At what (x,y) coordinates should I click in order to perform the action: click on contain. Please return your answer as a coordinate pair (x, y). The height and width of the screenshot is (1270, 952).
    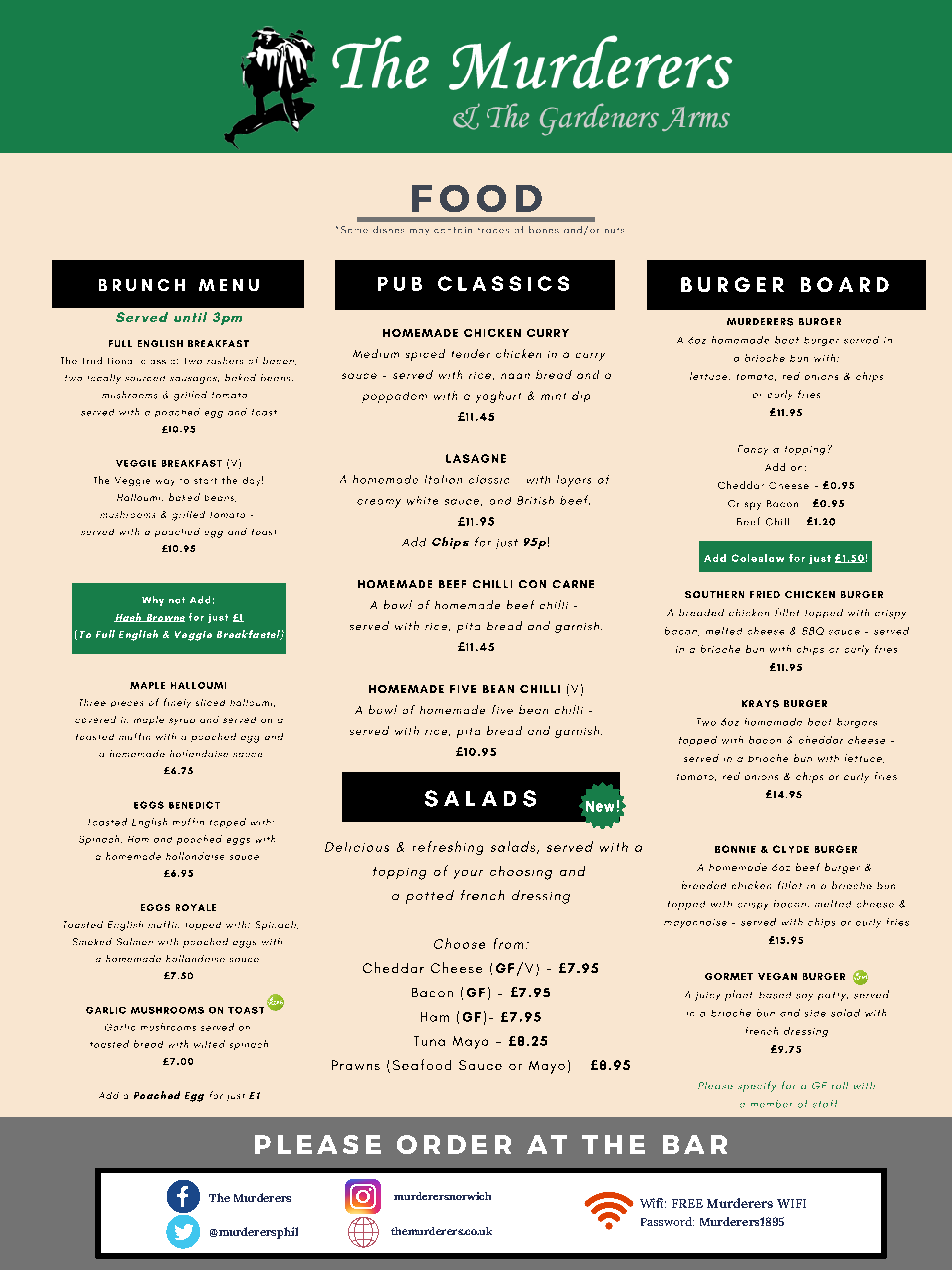
    Looking at the image, I should click on (453, 230).
